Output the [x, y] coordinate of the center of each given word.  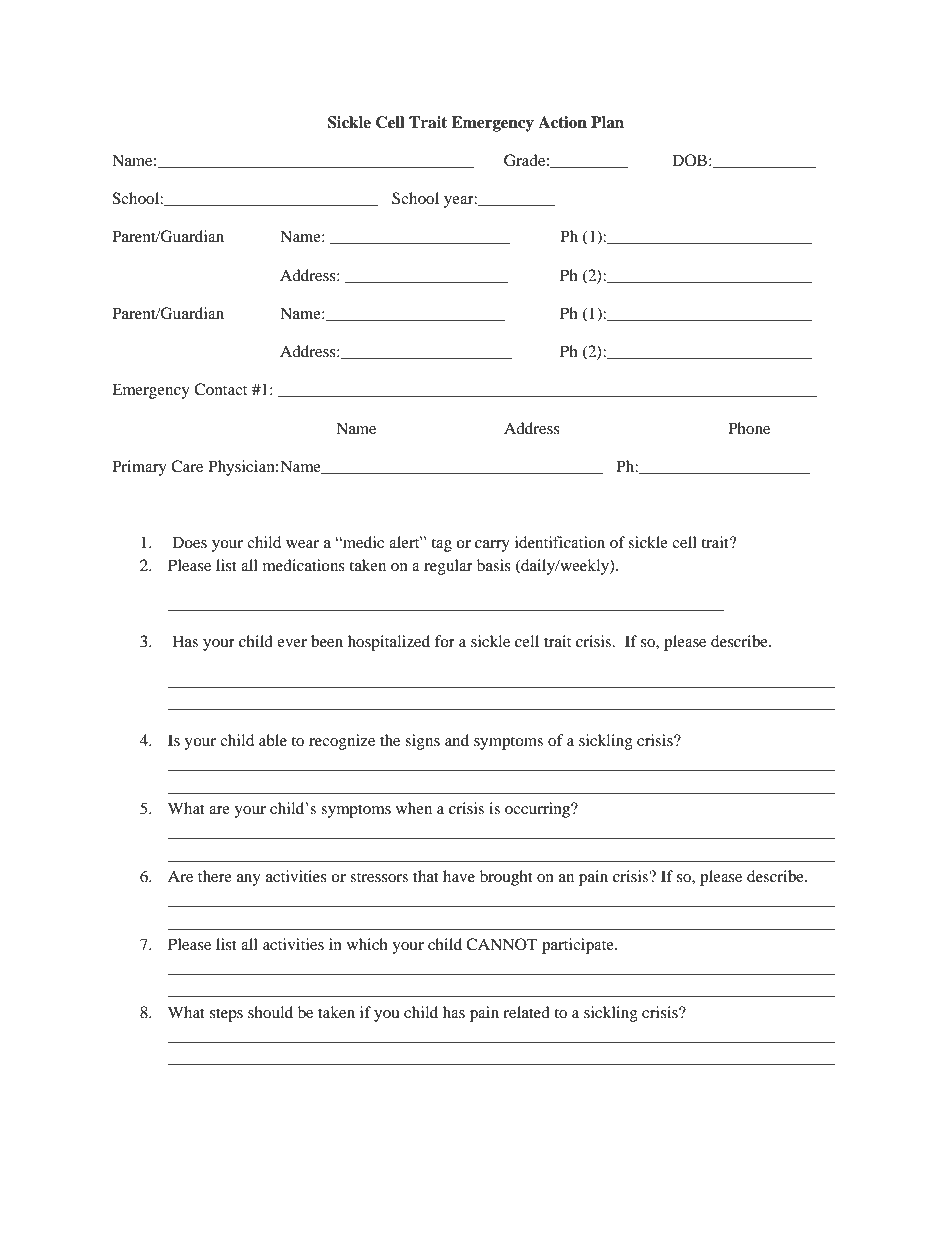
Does [189, 542]
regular [448, 567]
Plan [607, 122]
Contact [220, 389]
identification [560, 542]
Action [562, 122]
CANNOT [502, 944]
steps [226, 1015]
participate [579, 946]
